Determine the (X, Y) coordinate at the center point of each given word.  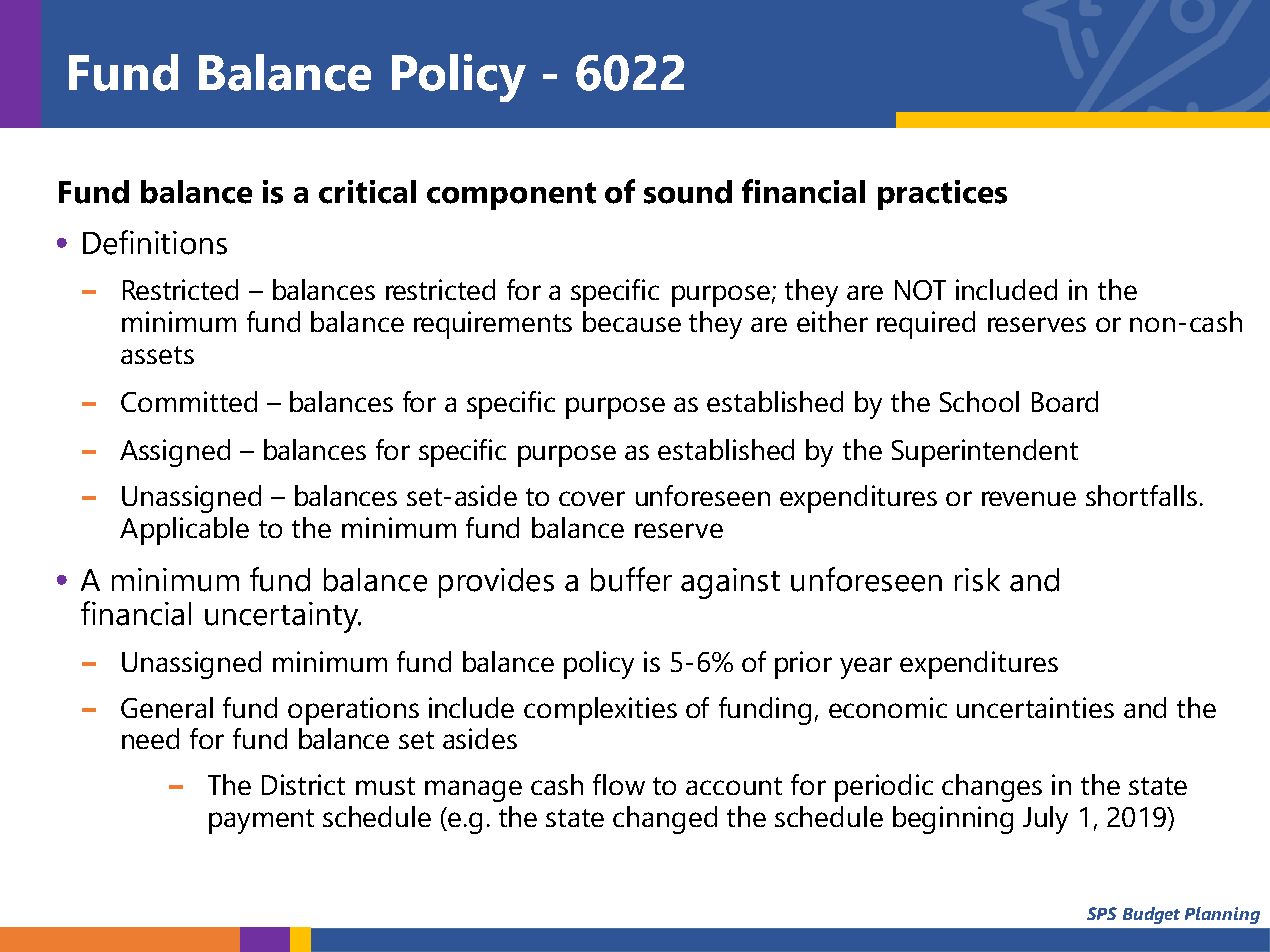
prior (803, 665)
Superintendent (985, 453)
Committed (189, 401)
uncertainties (1035, 707)
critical (367, 192)
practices (942, 195)
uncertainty (283, 617)
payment (261, 821)
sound (688, 192)
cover (592, 498)
